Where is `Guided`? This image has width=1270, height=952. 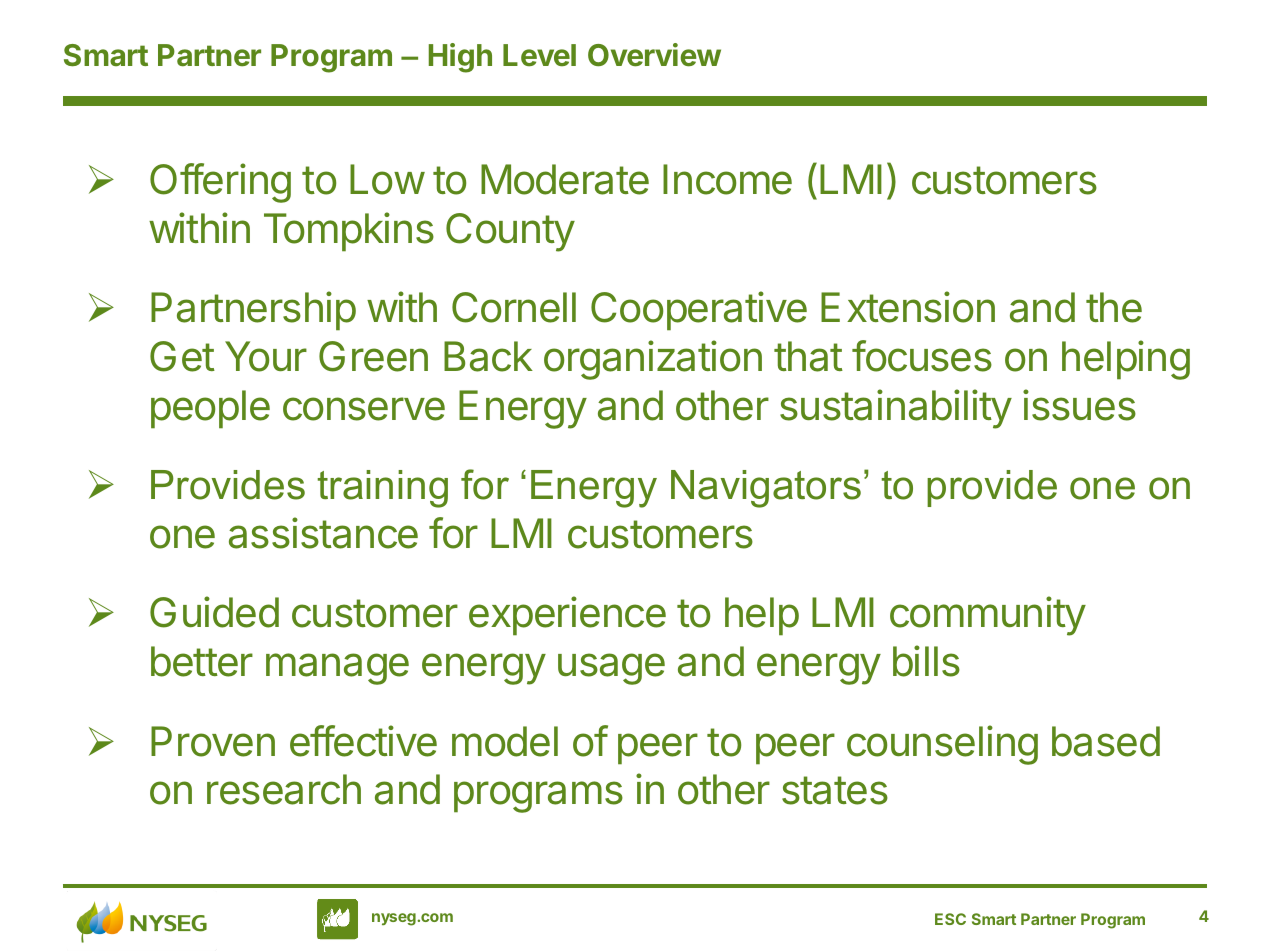 Guided is located at coordinates (214, 612).
